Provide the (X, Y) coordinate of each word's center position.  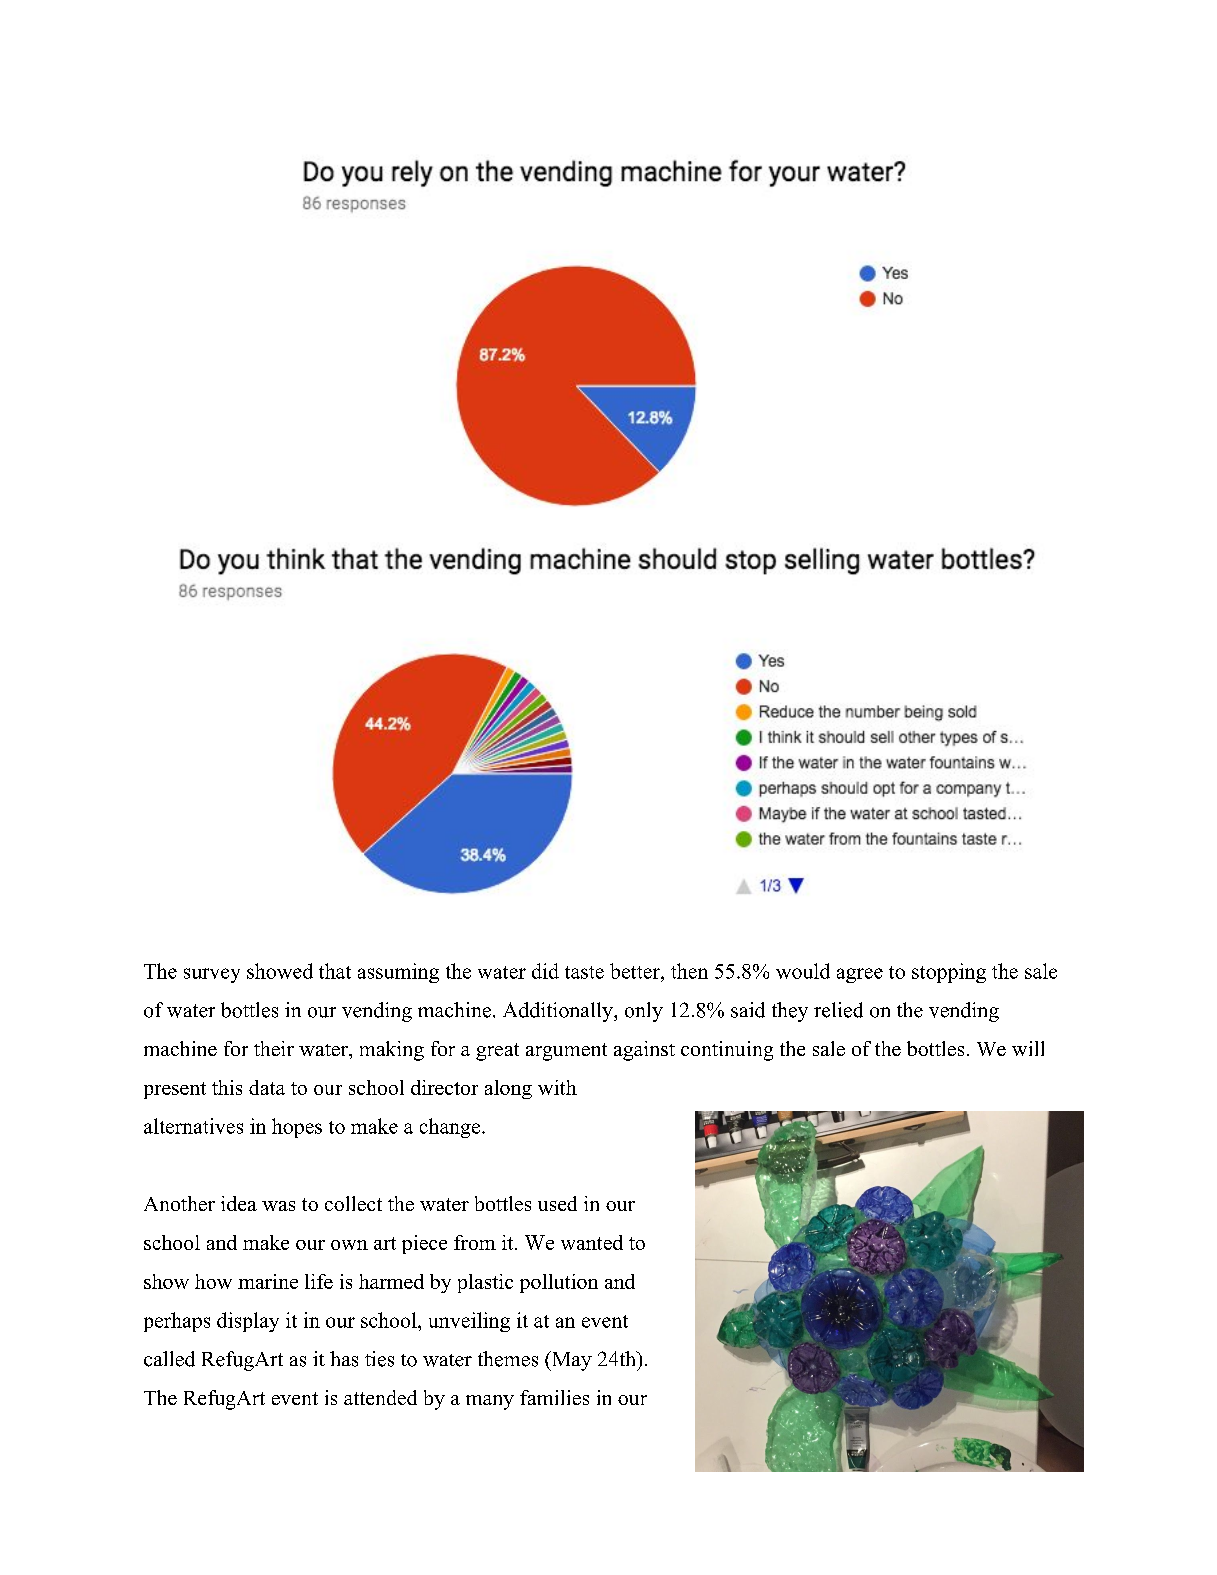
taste (584, 972)
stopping (949, 973)
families (554, 1397)
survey (212, 975)
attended (380, 1397)
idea (239, 1203)
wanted (592, 1242)
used (557, 1203)
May (571, 1361)
